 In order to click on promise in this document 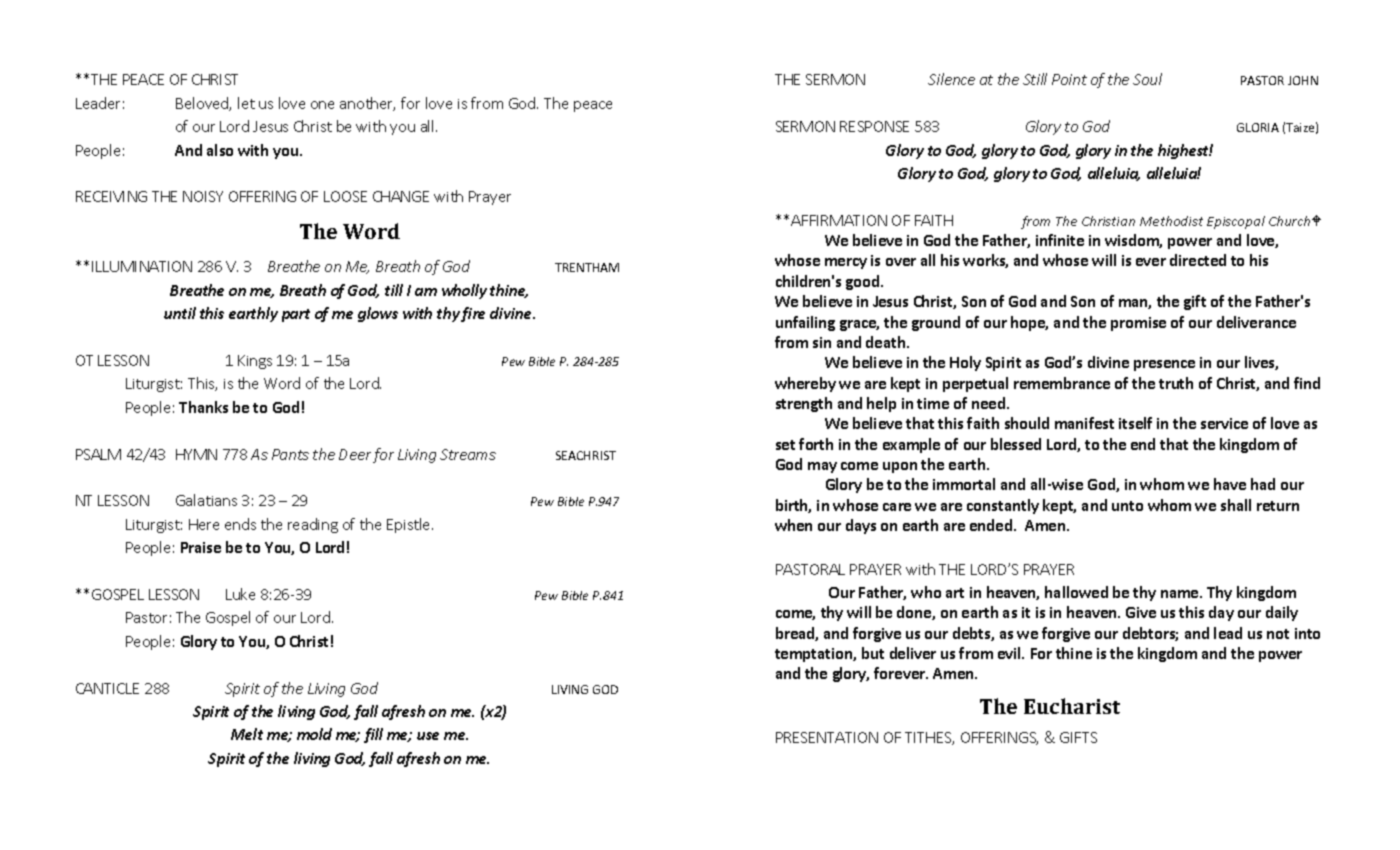, I will do `click(1138, 324)`.
